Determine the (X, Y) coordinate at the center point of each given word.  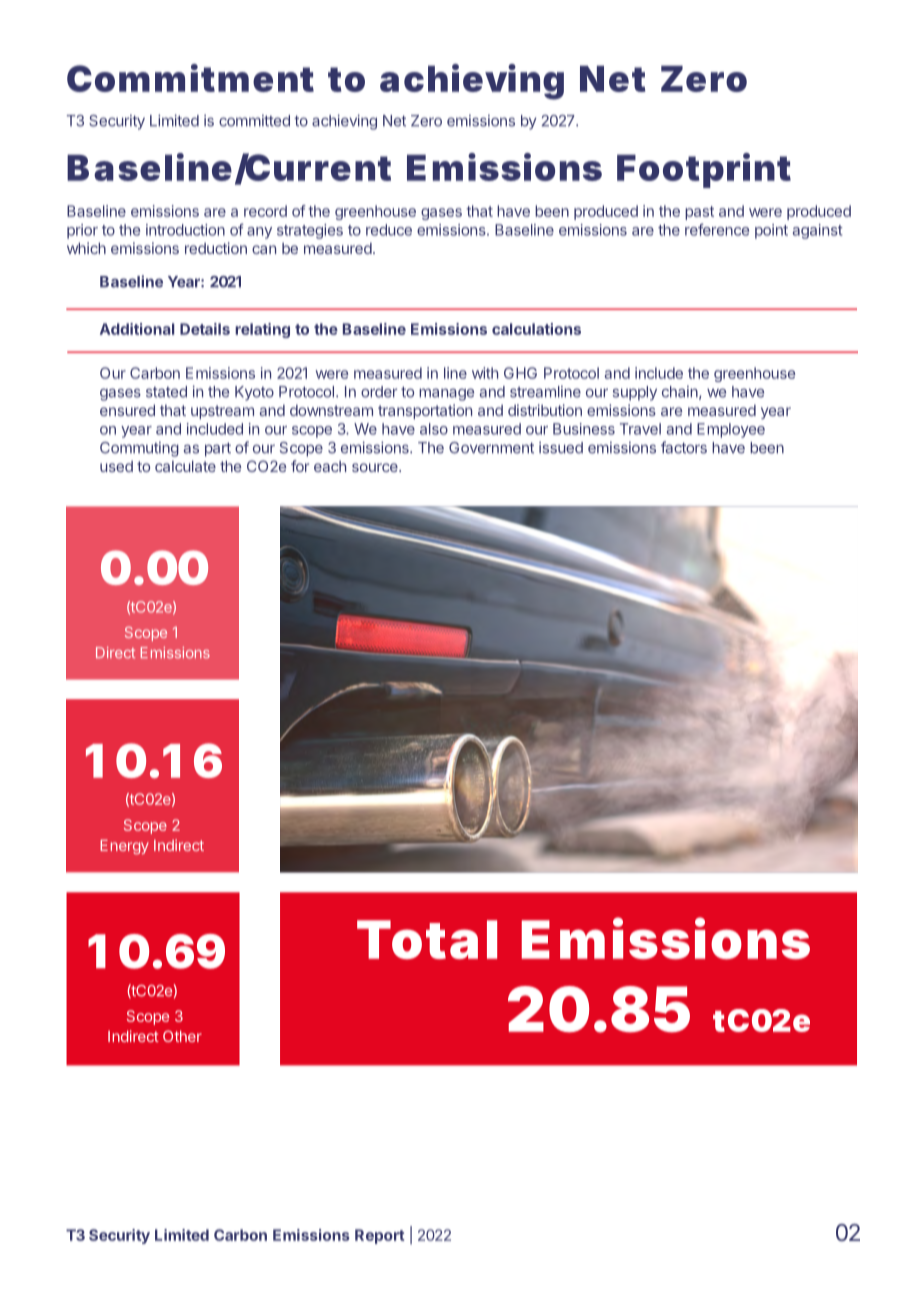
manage (446, 394)
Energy (124, 847)
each (330, 466)
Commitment (190, 78)
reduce (389, 230)
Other (182, 1036)
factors (684, 447)
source (376, 467)
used (116, 466)
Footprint (704, 170)
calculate (185, 466)
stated (166, 392)
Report (379, 1236)
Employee (731, 430)
